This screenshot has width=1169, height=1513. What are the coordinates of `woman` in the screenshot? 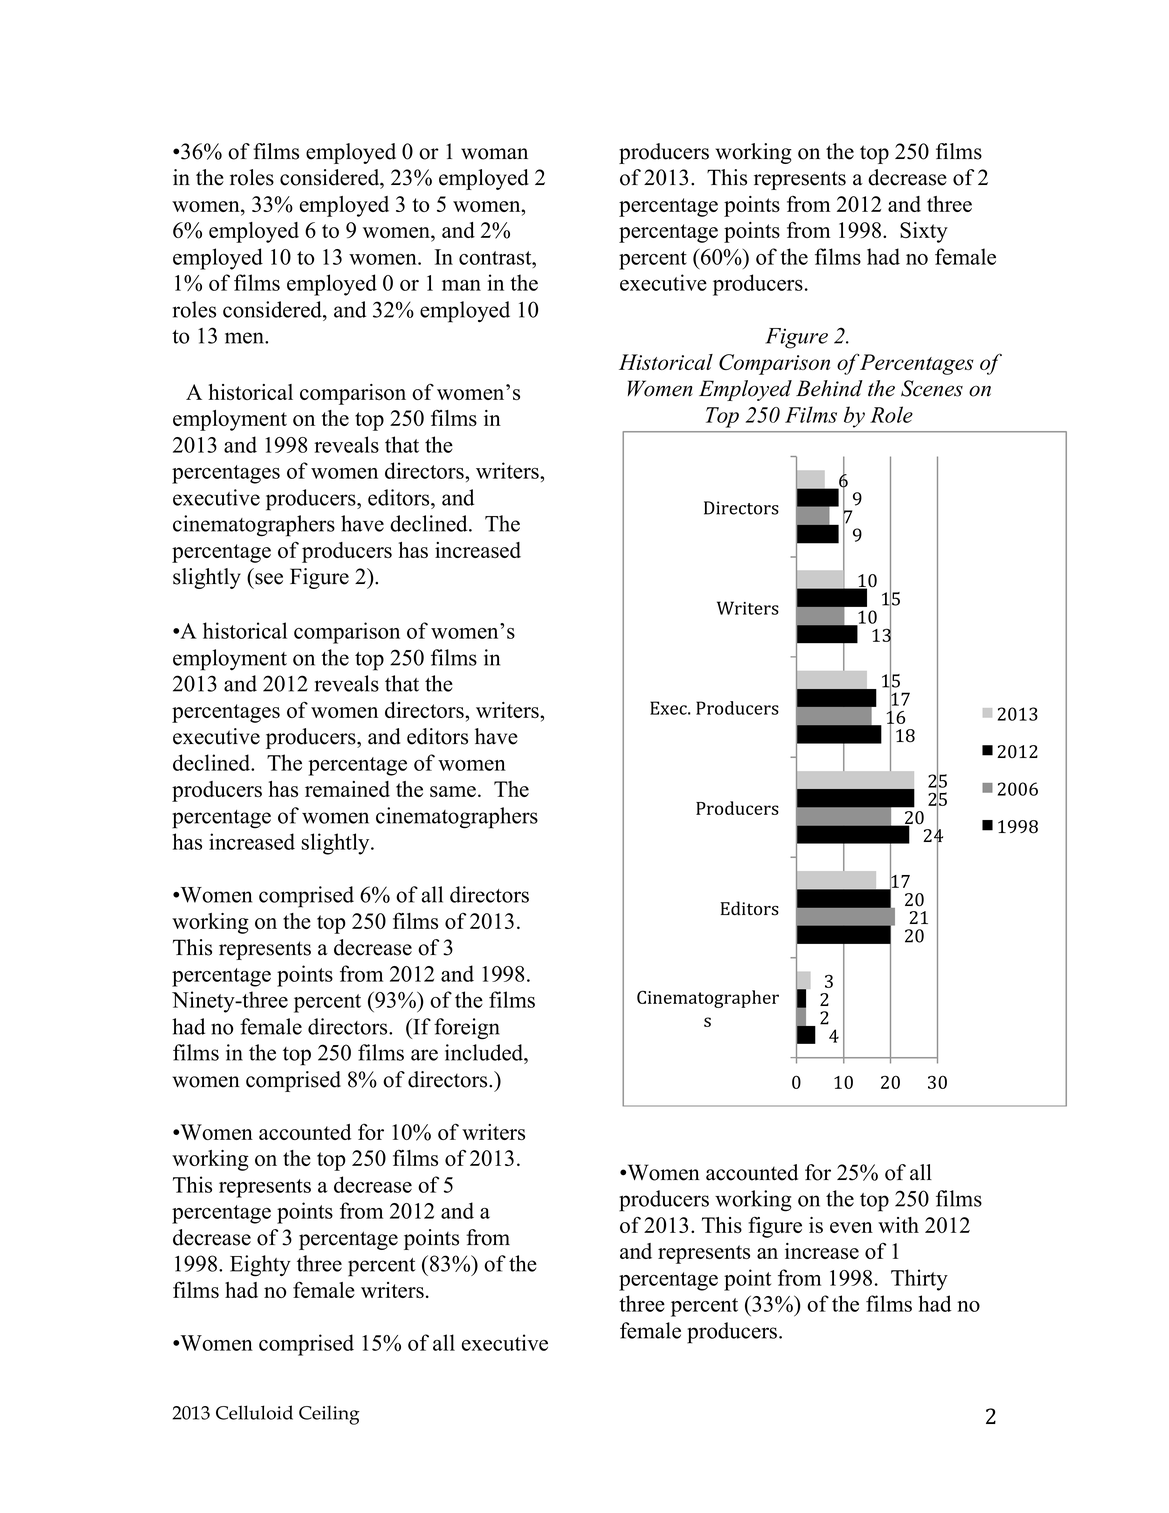 It's located at (494, 154).
